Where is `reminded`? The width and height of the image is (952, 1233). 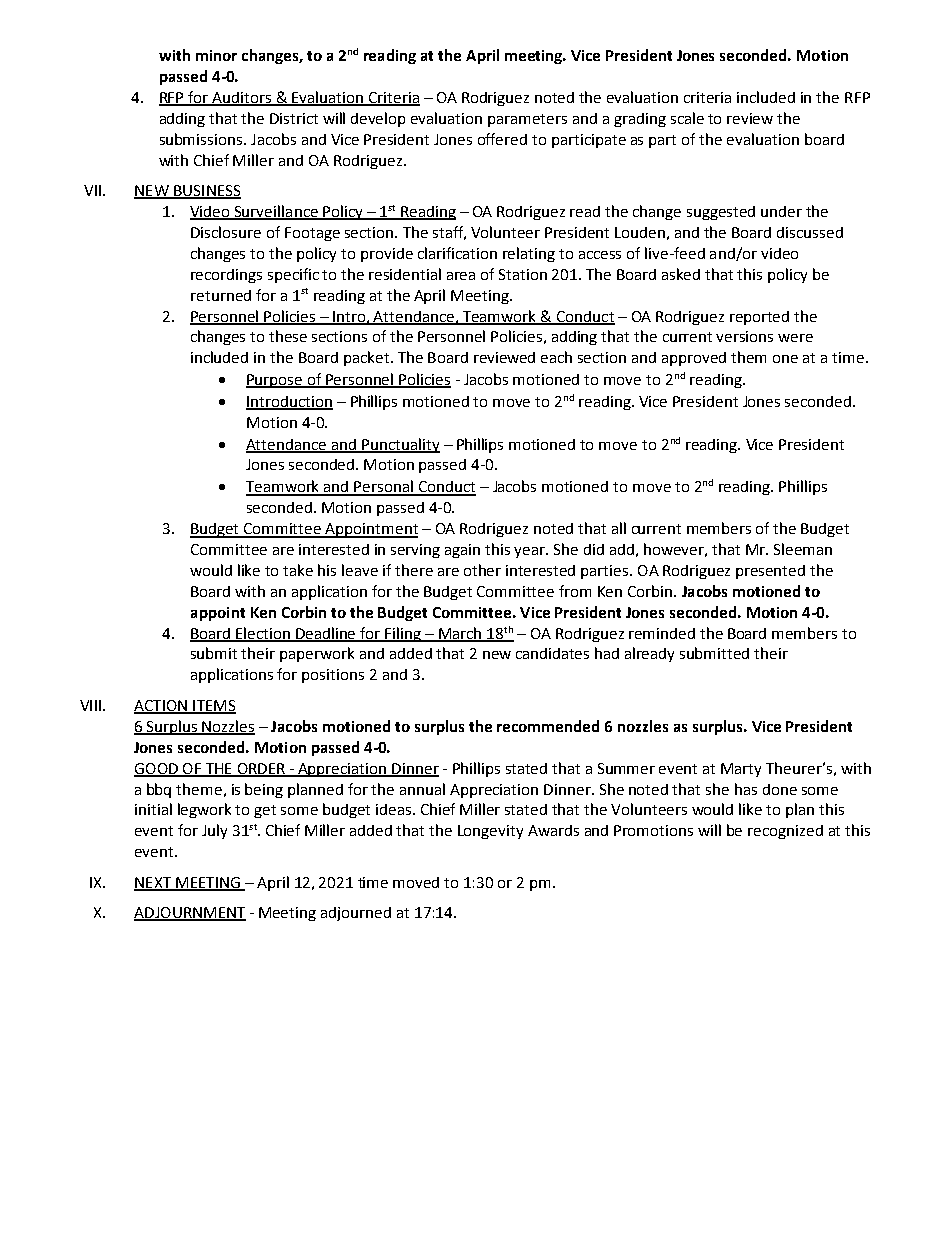 reminded is located at coordinates (662, 633).
